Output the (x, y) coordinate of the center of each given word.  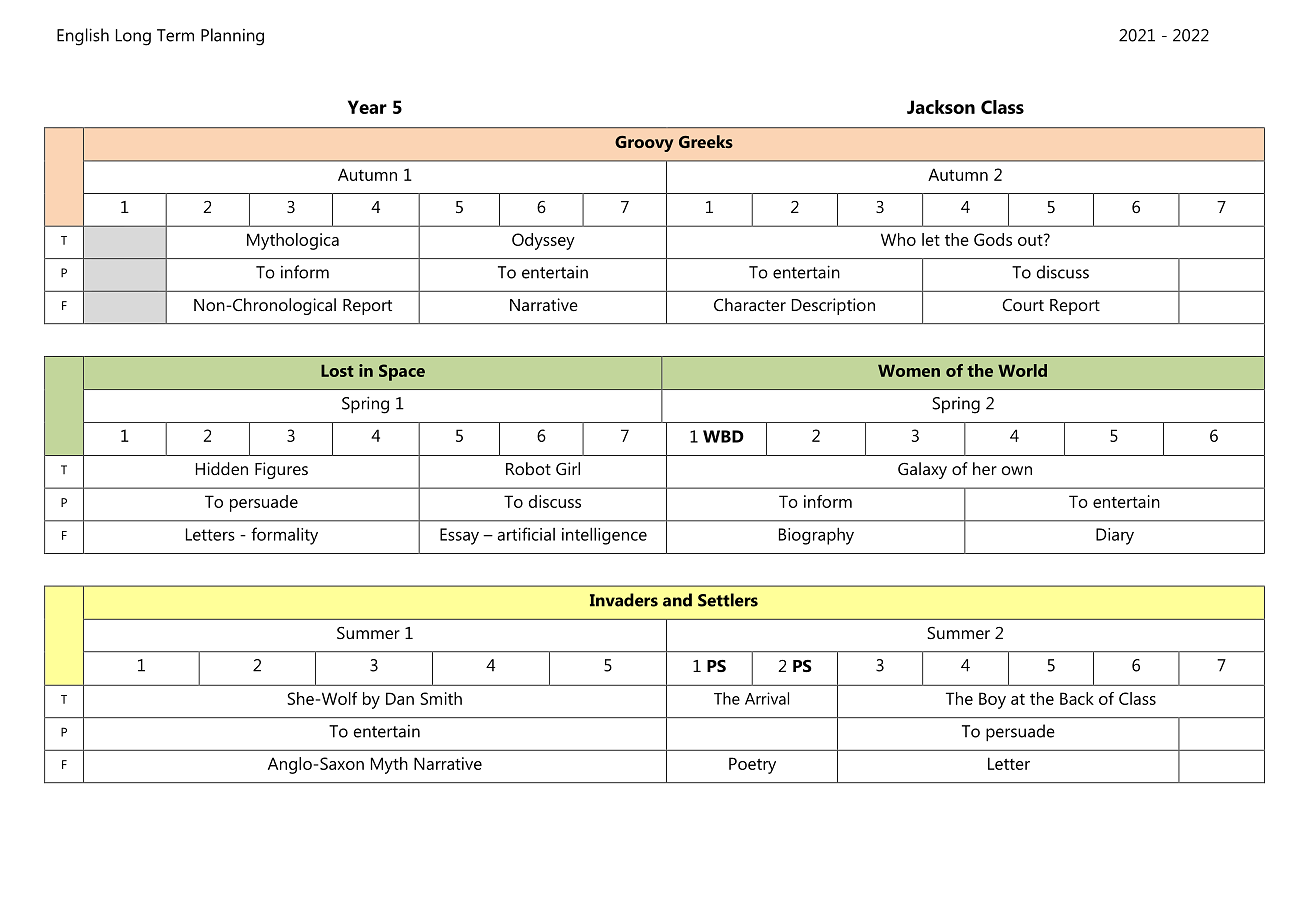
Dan (400, 698)
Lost (337, 371)
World (1022, 370)
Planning (232, 37)
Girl (568, 468)
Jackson (941, 107)
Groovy (644, 144)
